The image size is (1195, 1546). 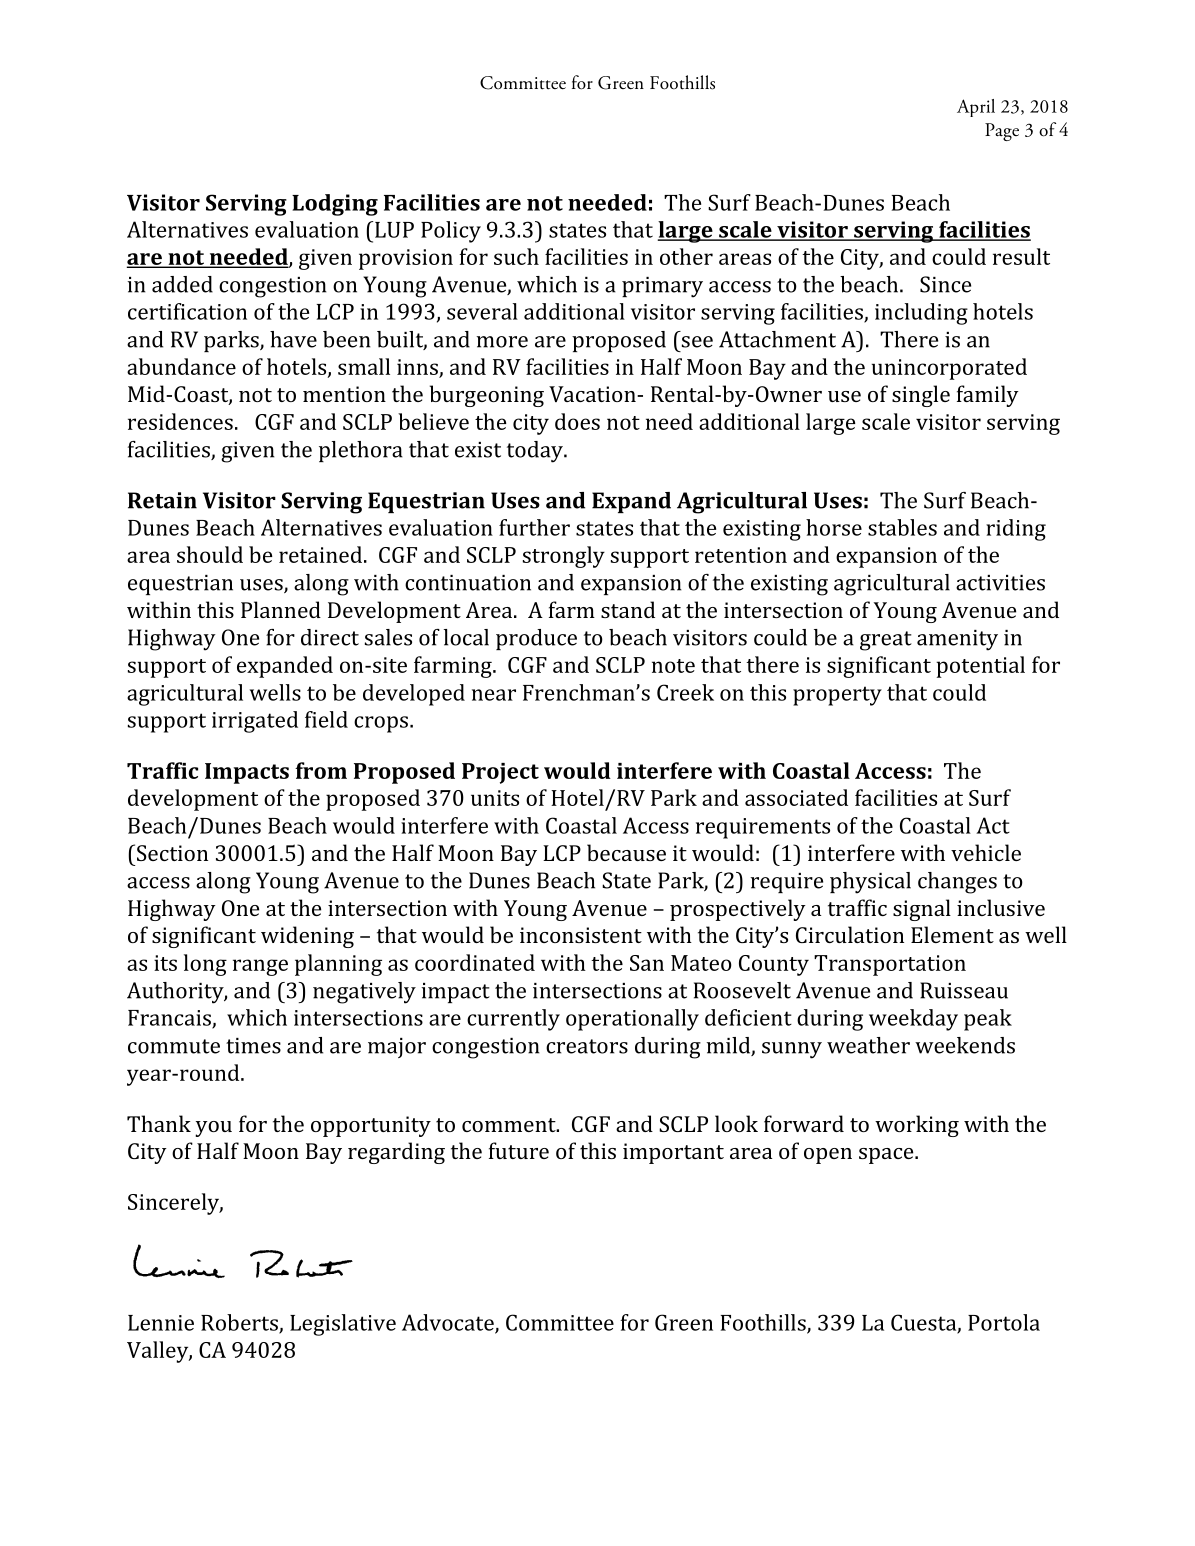 What do you see at coordinates (321, 770) in the document?
I see `from` at bounding box center [321, 770].
